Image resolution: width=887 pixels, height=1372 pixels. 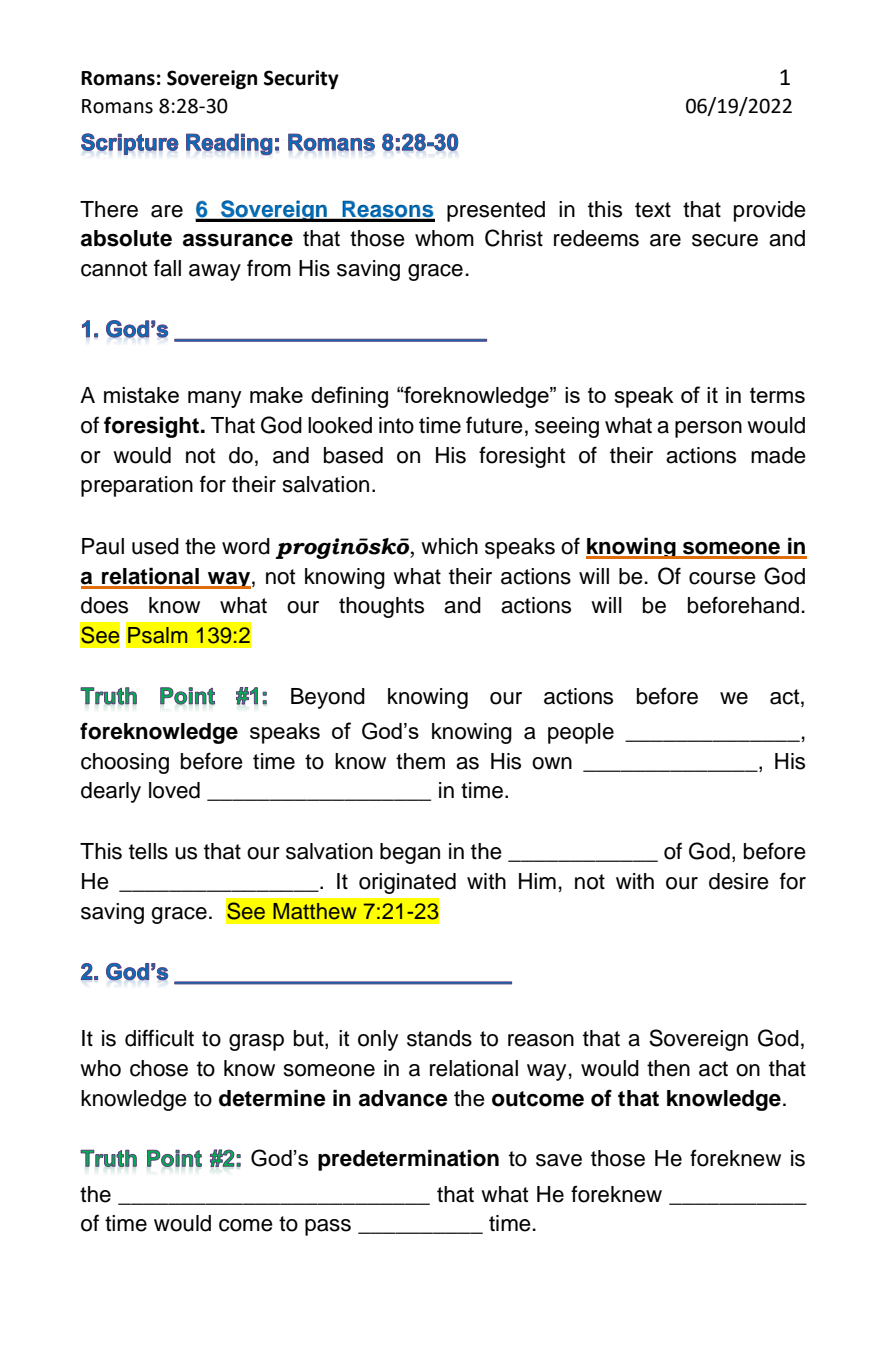 I want to click on determine, so click(x=272, y=1098).
